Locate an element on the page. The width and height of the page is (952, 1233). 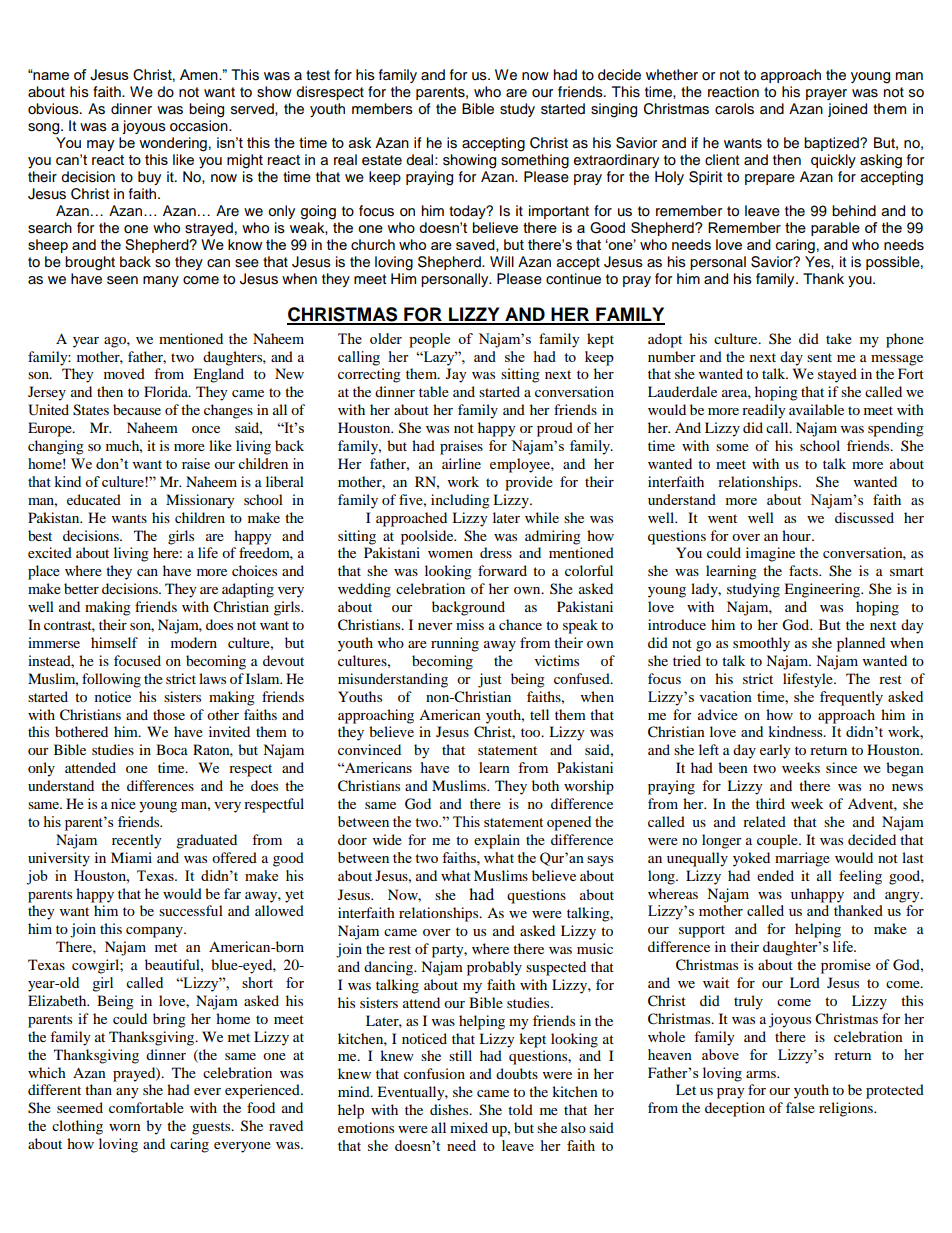
explain is located at coordinates (497, 841).
